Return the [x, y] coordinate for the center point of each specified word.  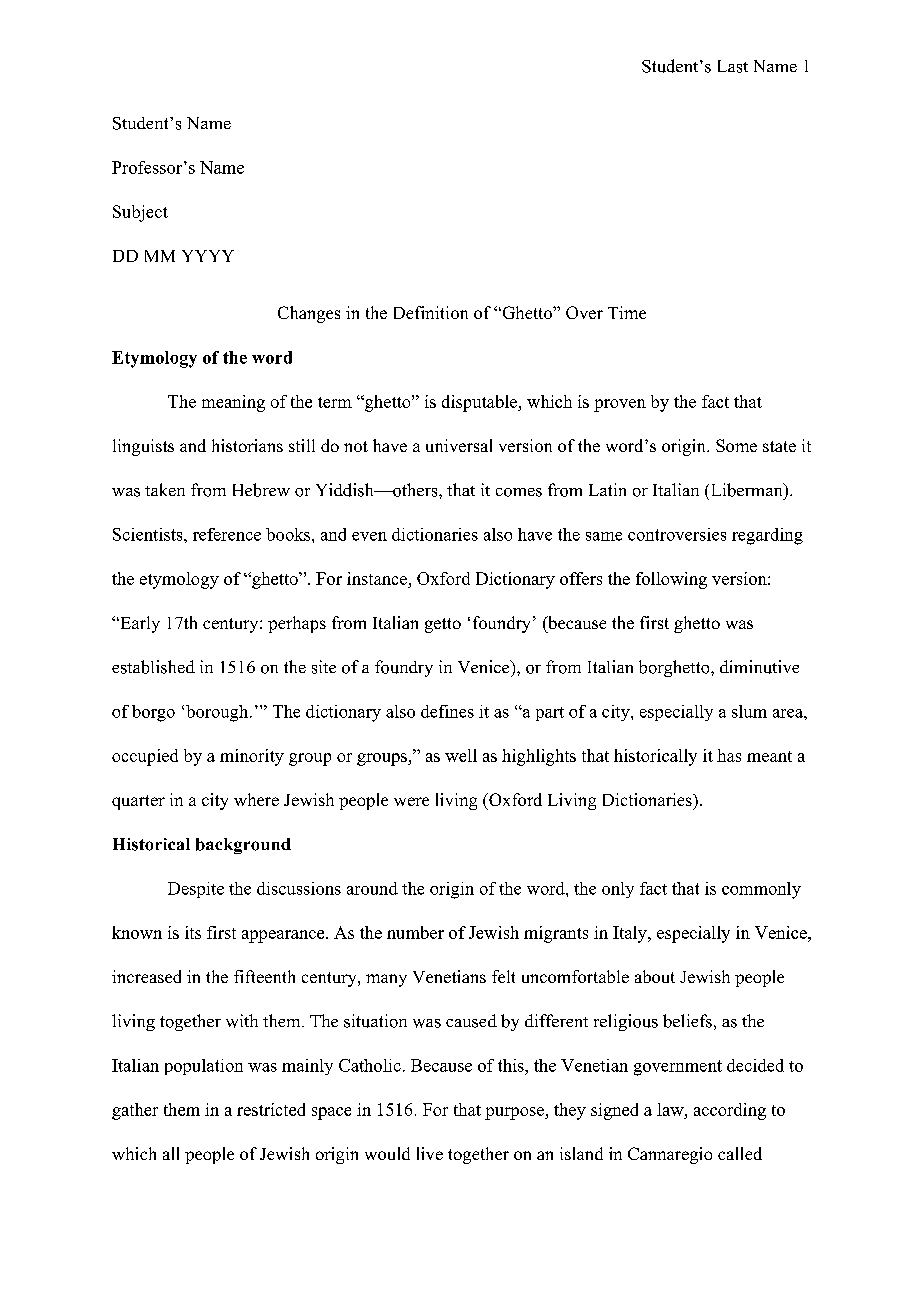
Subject [140, 213]
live [430, 1153]
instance [377, 578]
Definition [431, 312]
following [671, 580]
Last [733, 66]
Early [139, 624]
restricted [271, 1109]
